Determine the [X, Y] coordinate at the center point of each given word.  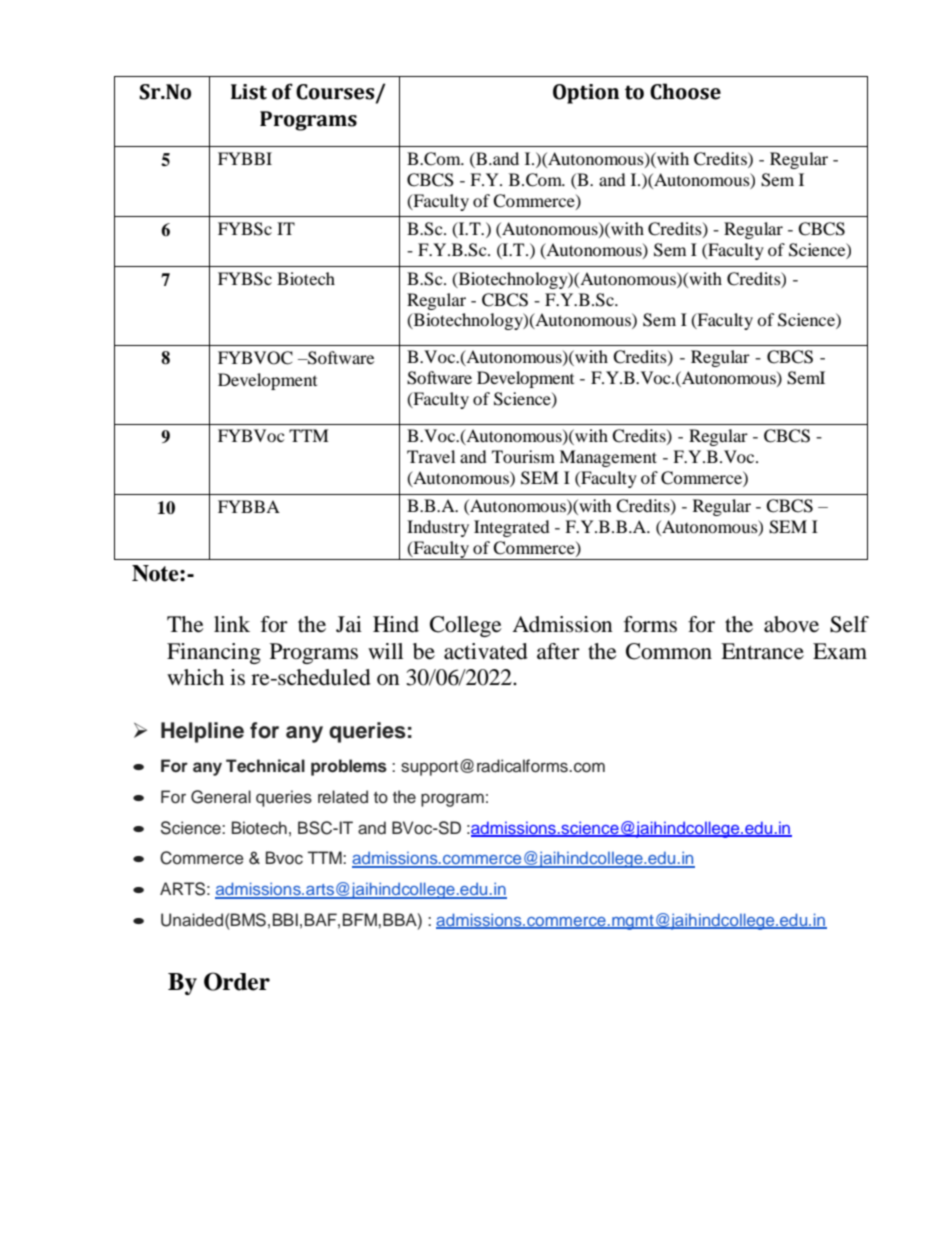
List [249, 92]
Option [586, 94]
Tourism [523, 456]
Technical [265, 766]
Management [608, 458]
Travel [431, 456]
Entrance [762, 651]
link [232, 624]
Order [237, 981]
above [791, 624]
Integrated [512, 528]
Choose [685, 91]
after [558, 651]
